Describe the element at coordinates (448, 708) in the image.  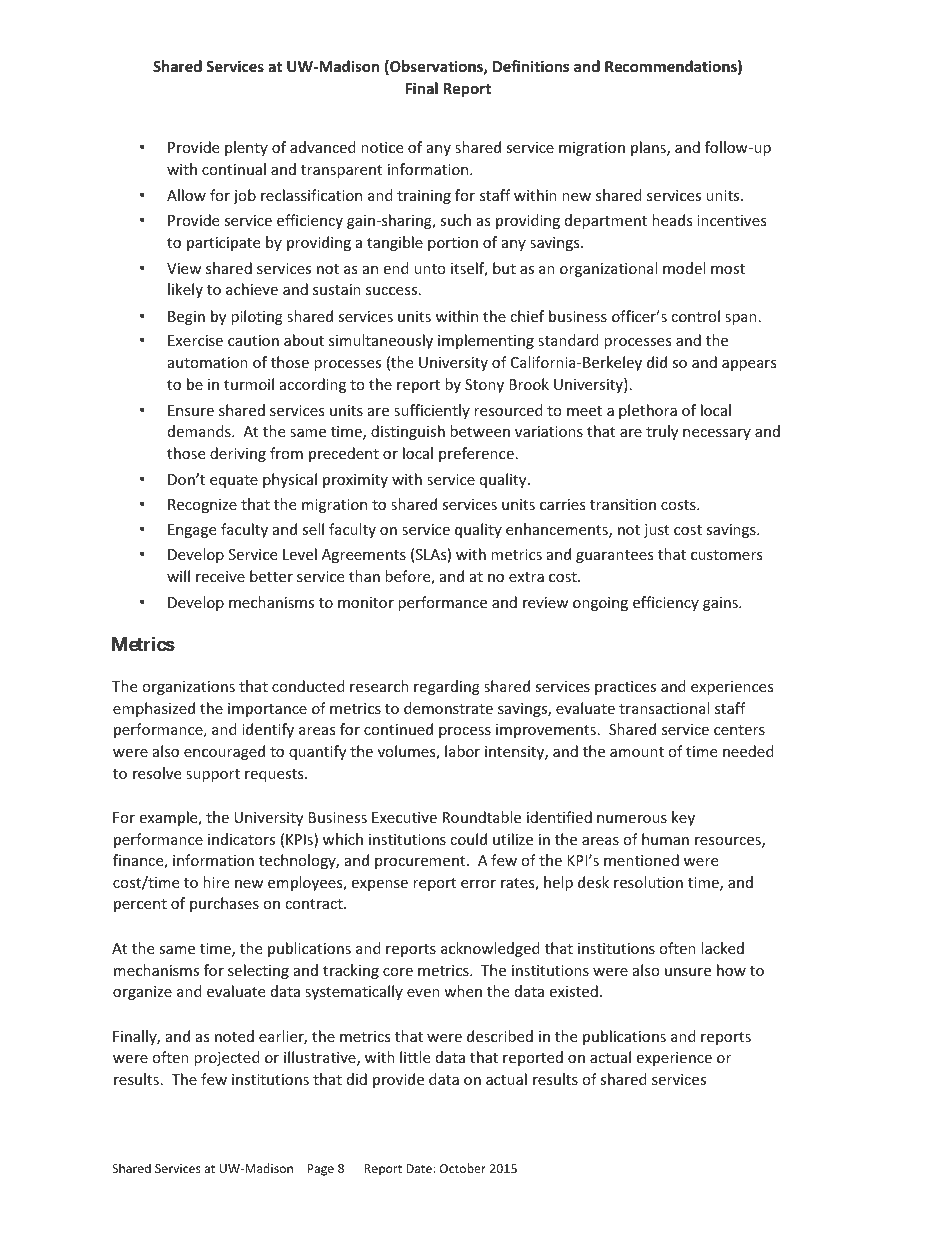
I see `demonstrate` at that location.
